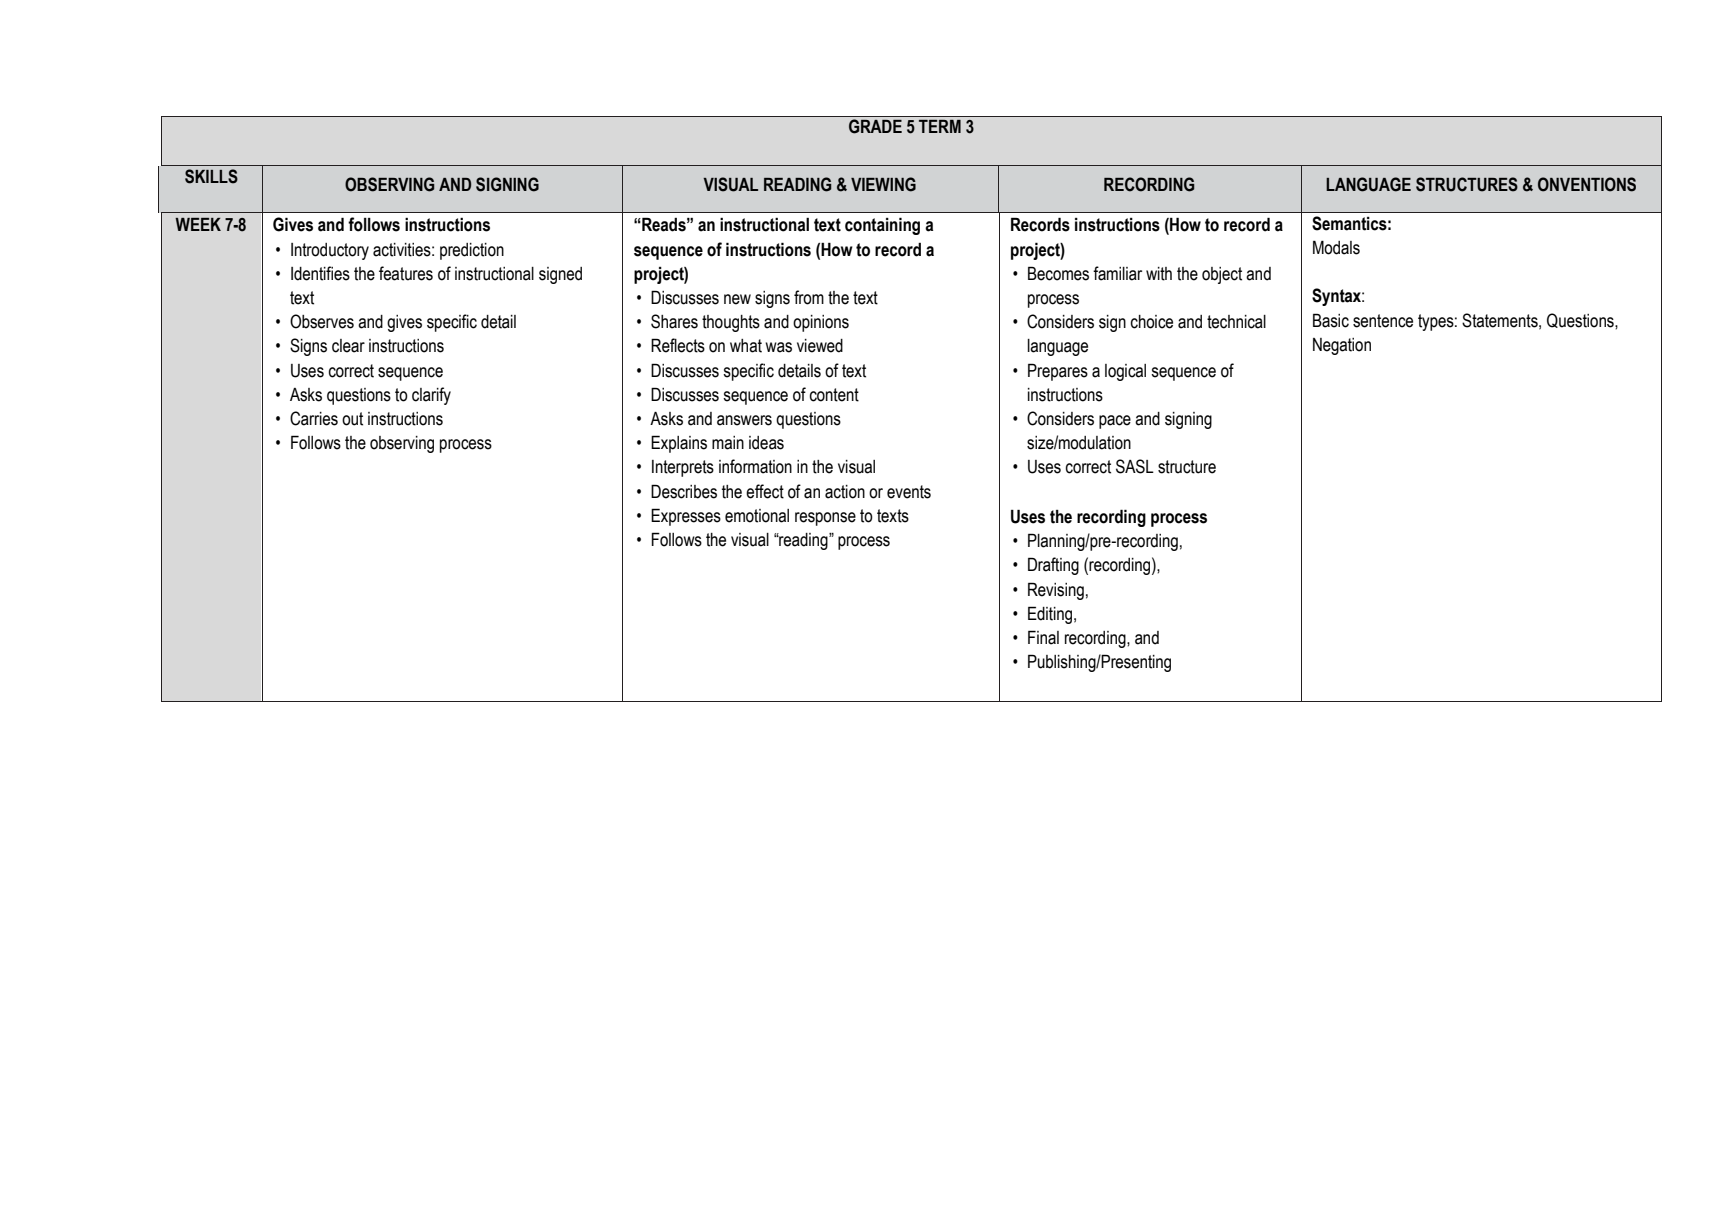 Image resolution: width=1714 pixels, height=1212 pixels. What do you see at coordinates (1125, 372) in the image?
I see `logical` at bounding box center [1125, 372].
